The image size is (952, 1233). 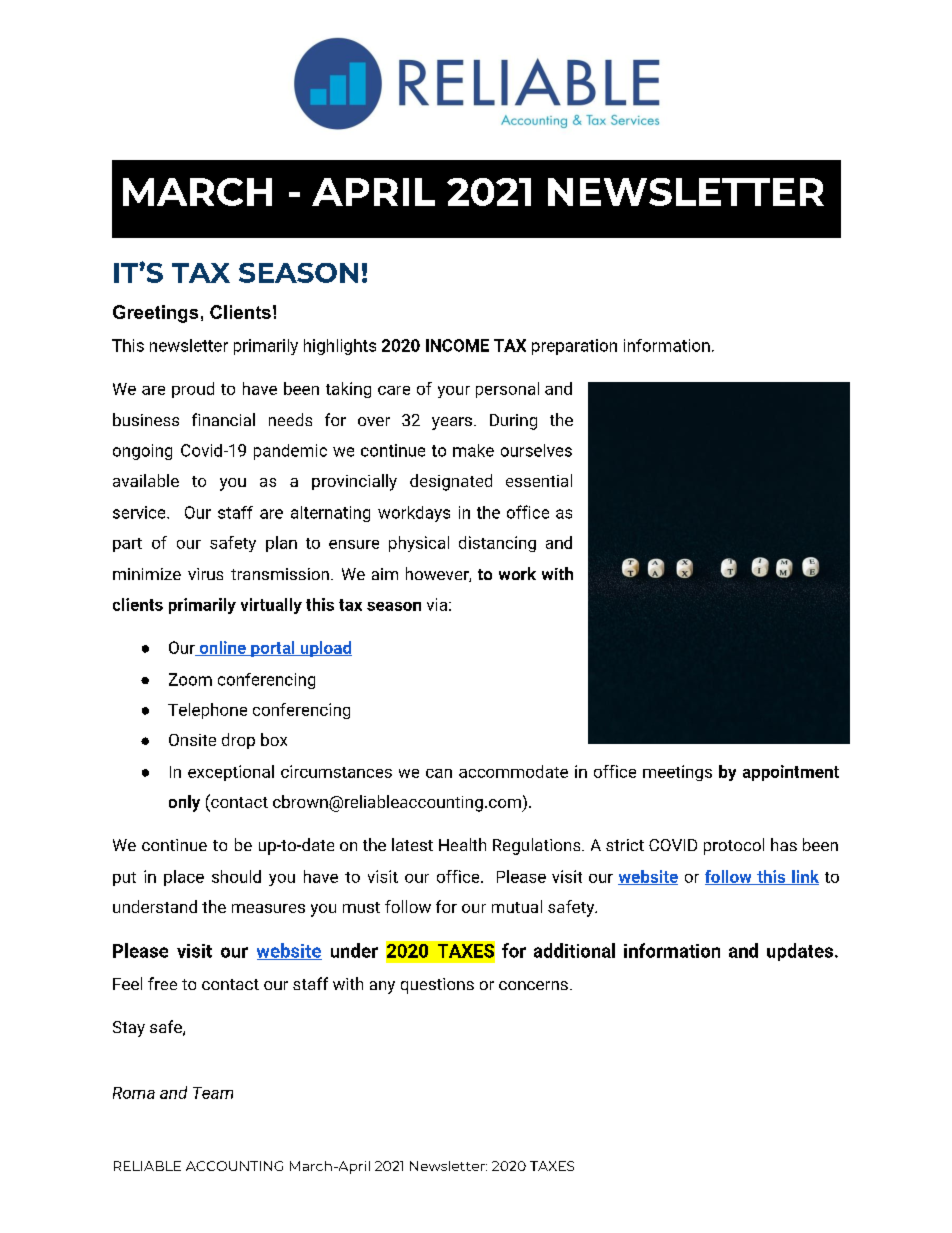 I want to click on INCOME, so click(x=457, y=345).
